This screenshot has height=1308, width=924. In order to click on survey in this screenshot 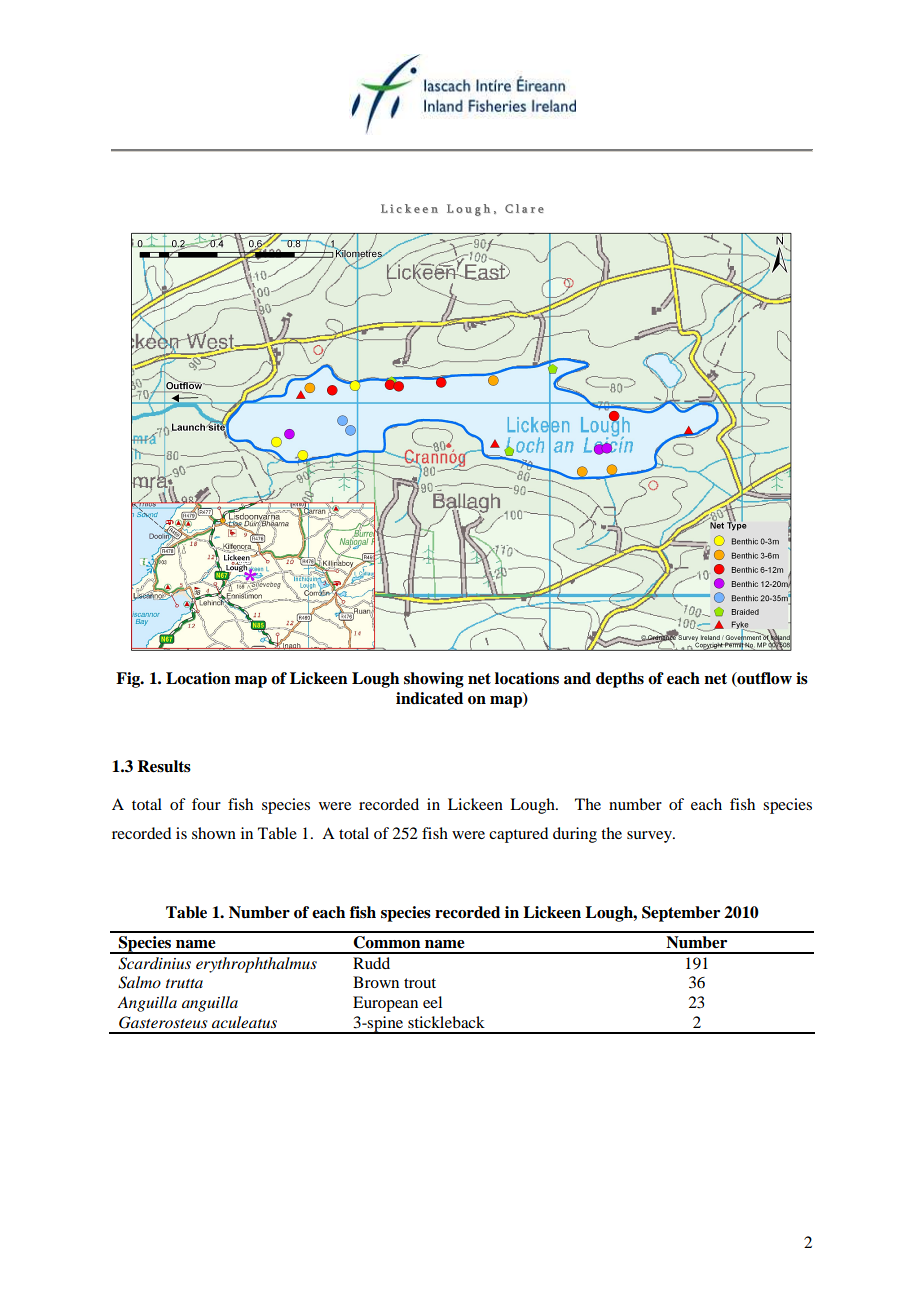, I will do `click(651, 837)`.
